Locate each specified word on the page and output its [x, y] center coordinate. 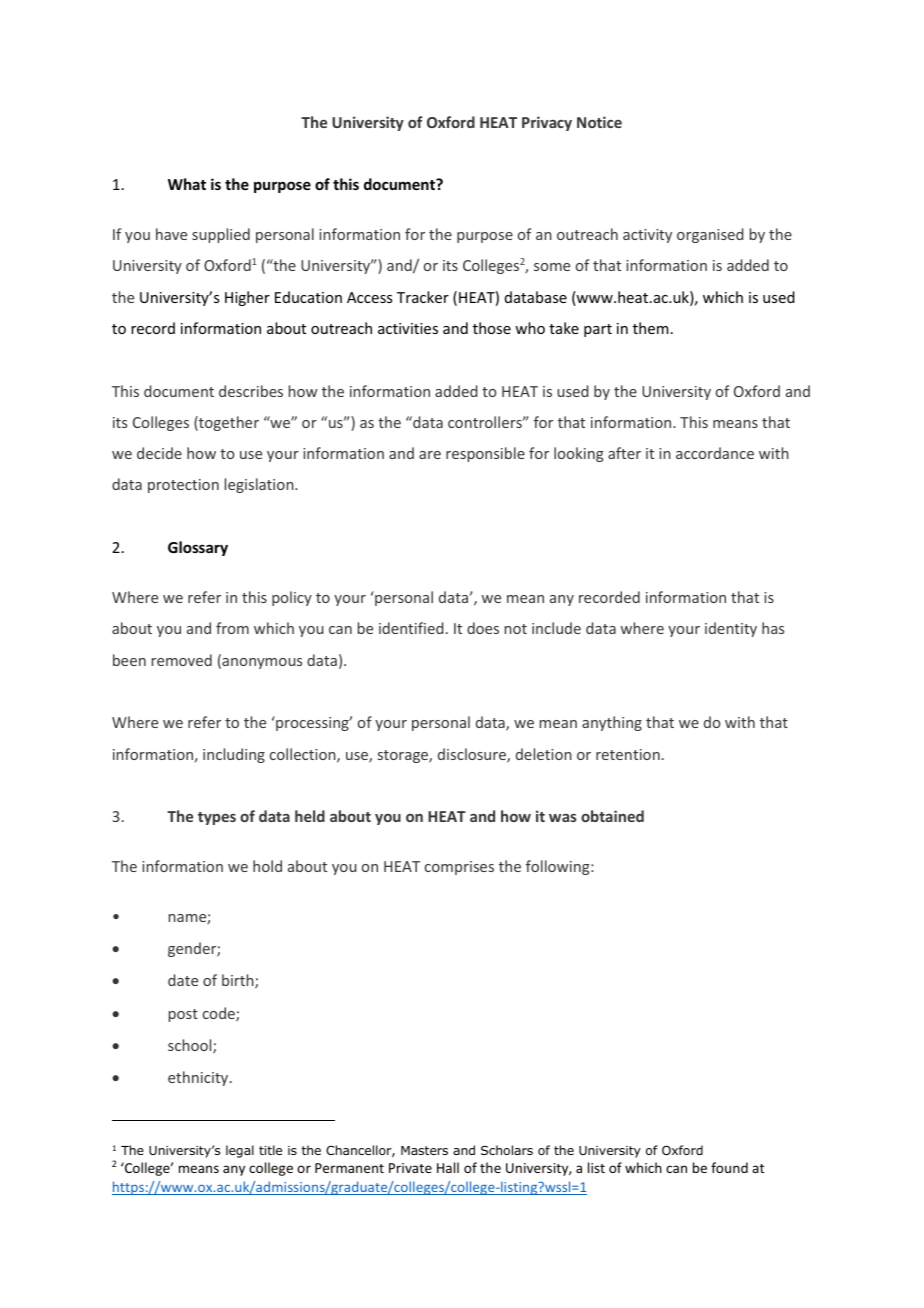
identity [731, 629]
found [729, 1167]
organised [710, 235]
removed [182, 660]
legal [240, 1151]
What [187, 184]
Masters [424, 1150]
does [483, 628]
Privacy [547, 123]
